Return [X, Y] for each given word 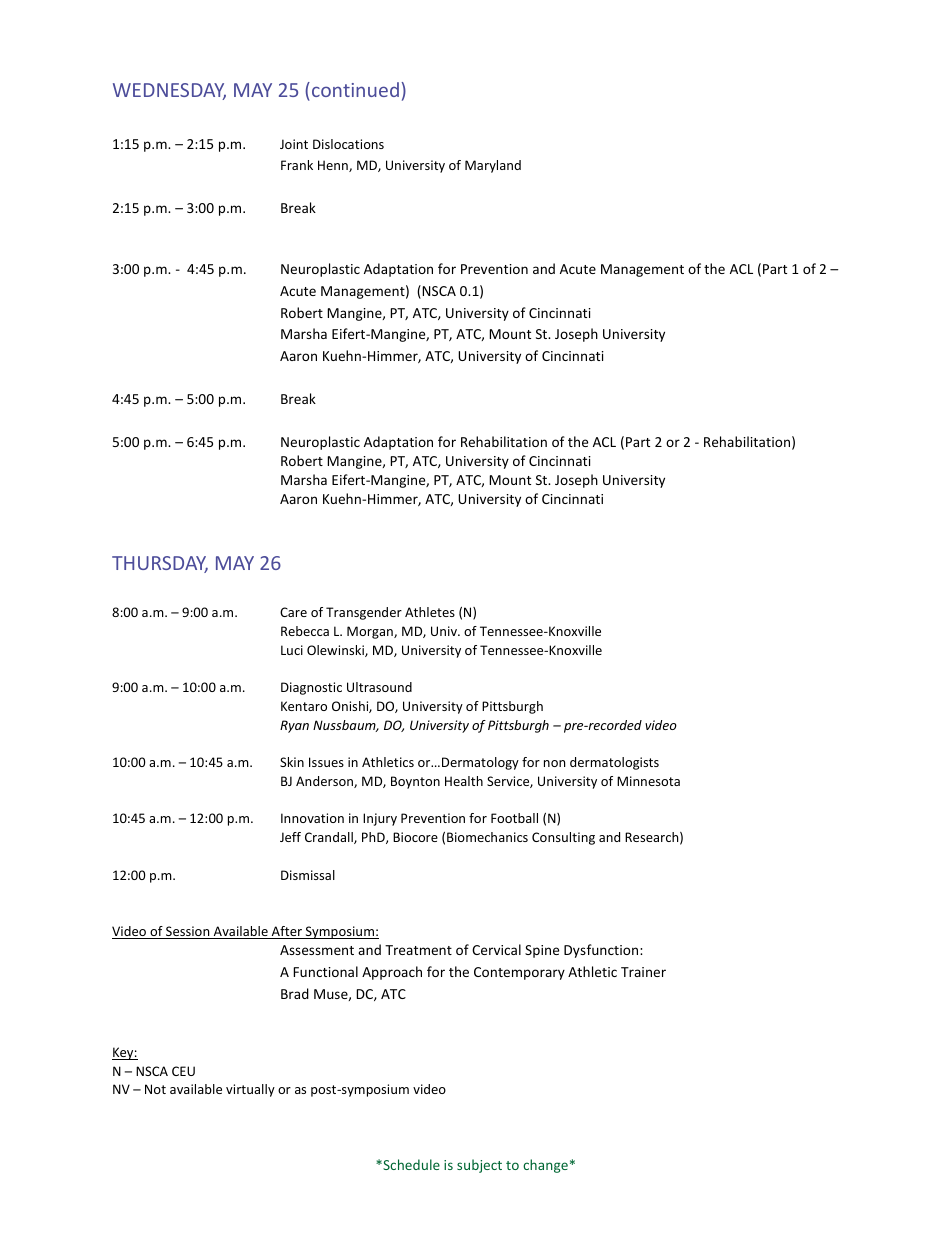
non [554, 763]
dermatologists [614, 763]
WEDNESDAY [169, 91]
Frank [297, 165]
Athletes [430, 612]
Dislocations [348, 144]
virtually [250, 1090]
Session [188, 932]
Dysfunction [602, 951]
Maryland [493, 166]
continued [355, 89]
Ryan [294, 726]
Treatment [418, 950]
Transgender [364, 613]
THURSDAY [160, 564]
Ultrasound [379, 687]
